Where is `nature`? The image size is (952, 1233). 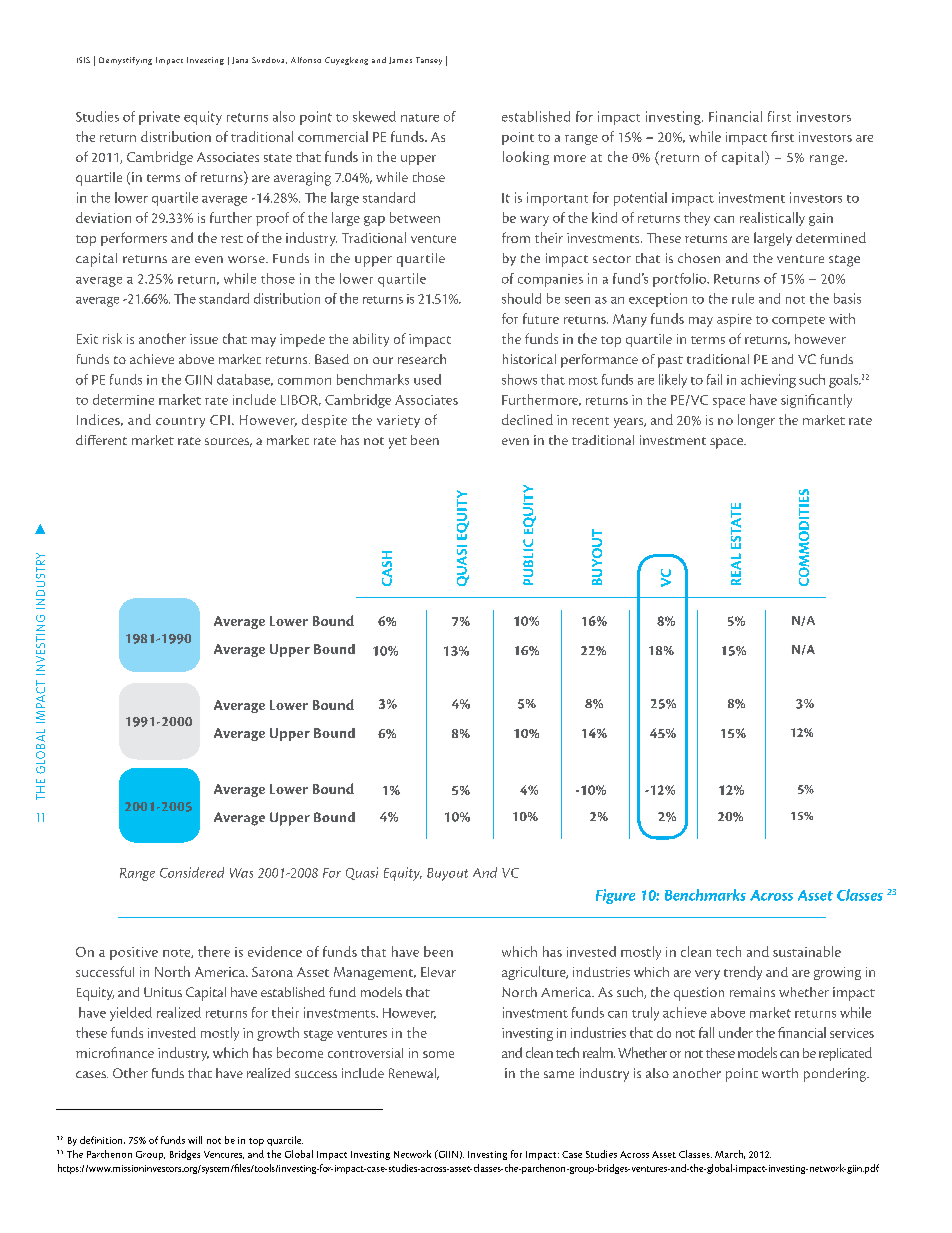
nature is located at coordinates (420, 118).
